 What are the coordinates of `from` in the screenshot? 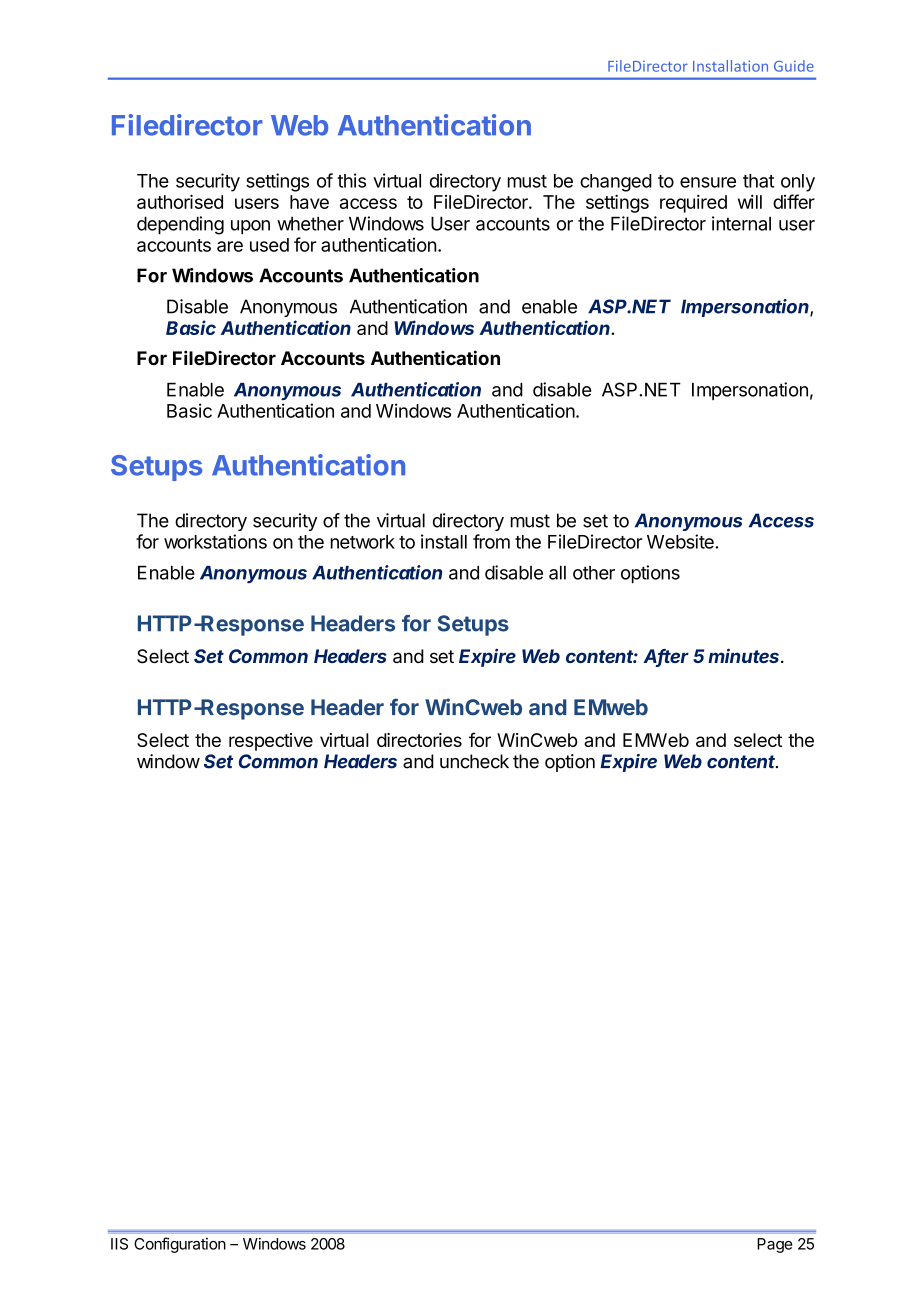 It's located at (491, 541).
